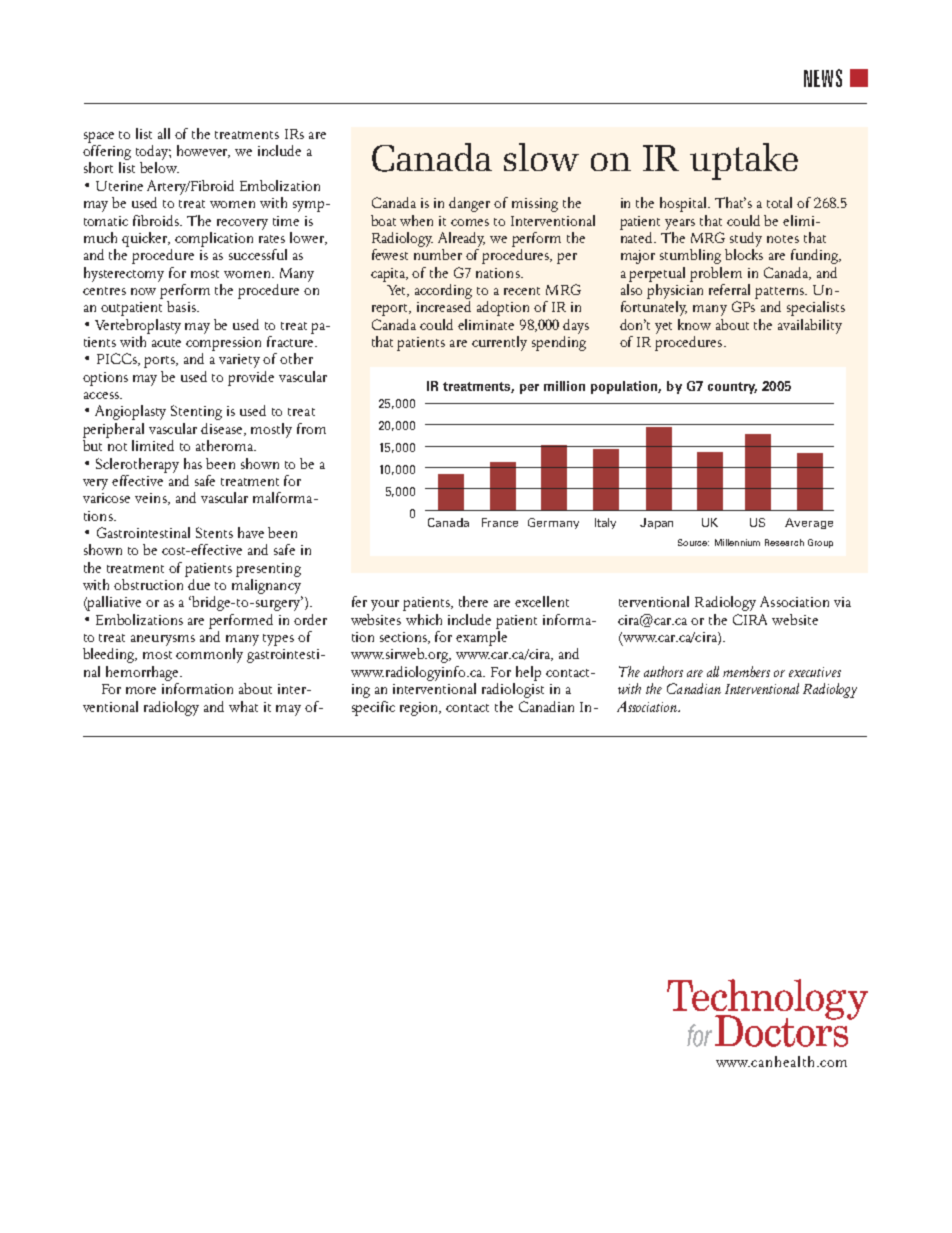 The height and width of the image is (1233, 952). What do you see at coordinates (470, 222) in the image?
I see `comes` at bounding box center [470, 222].
